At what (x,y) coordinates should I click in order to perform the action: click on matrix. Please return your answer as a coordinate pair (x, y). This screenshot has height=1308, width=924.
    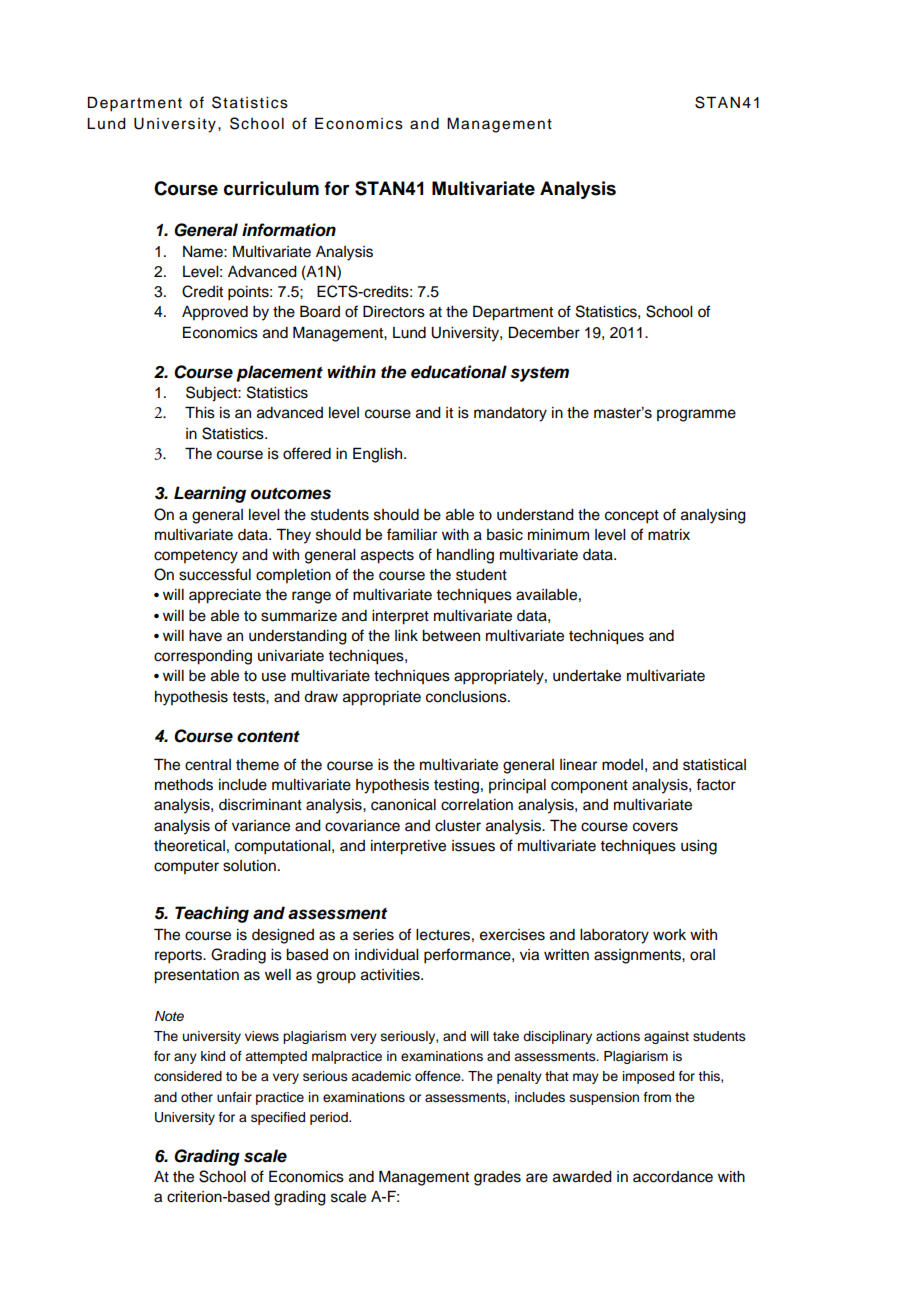
    Looking at the image, I should click on (669, 534).
